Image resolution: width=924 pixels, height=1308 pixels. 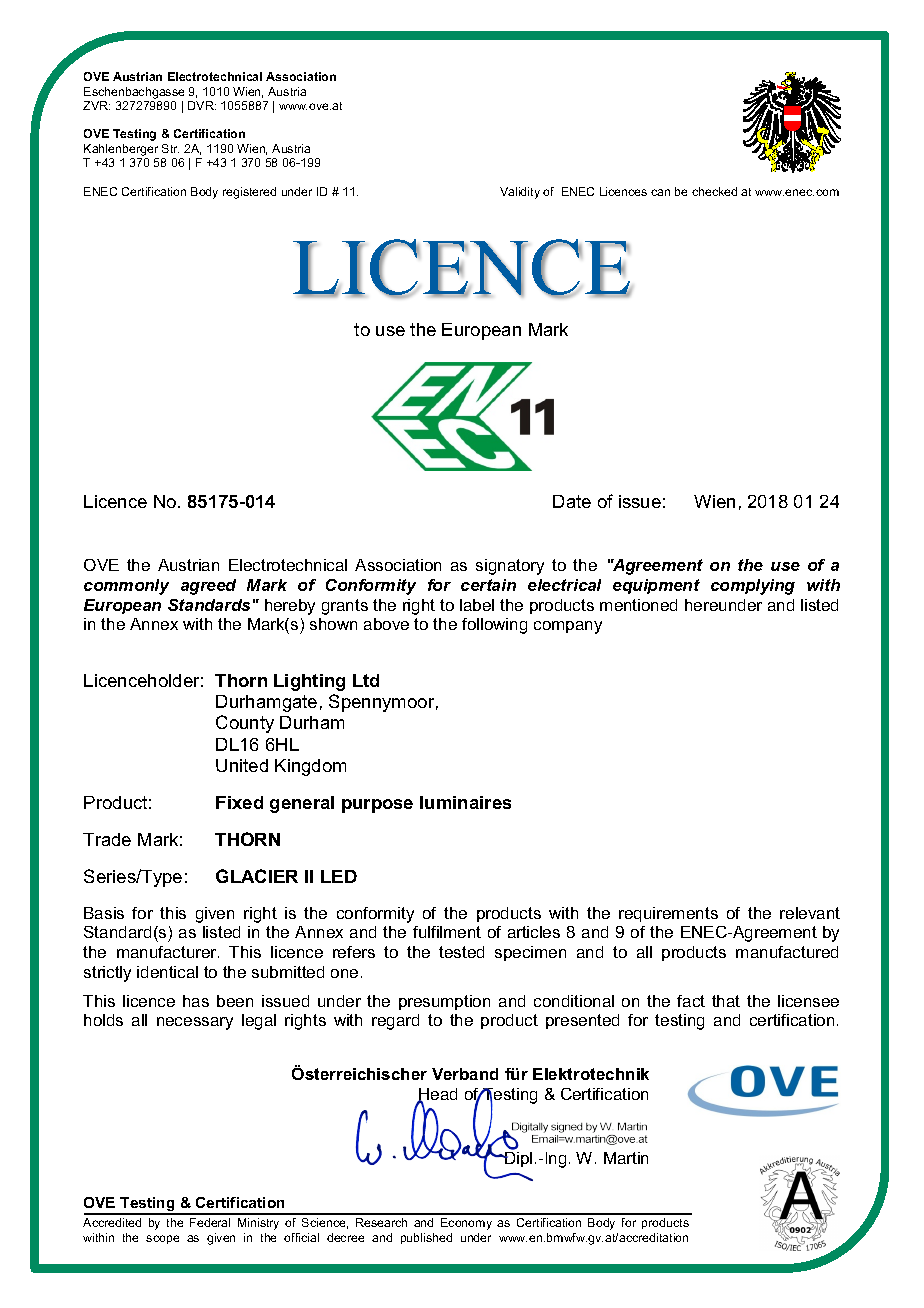 I want to click on Validity, so click(x=520, y=193).
